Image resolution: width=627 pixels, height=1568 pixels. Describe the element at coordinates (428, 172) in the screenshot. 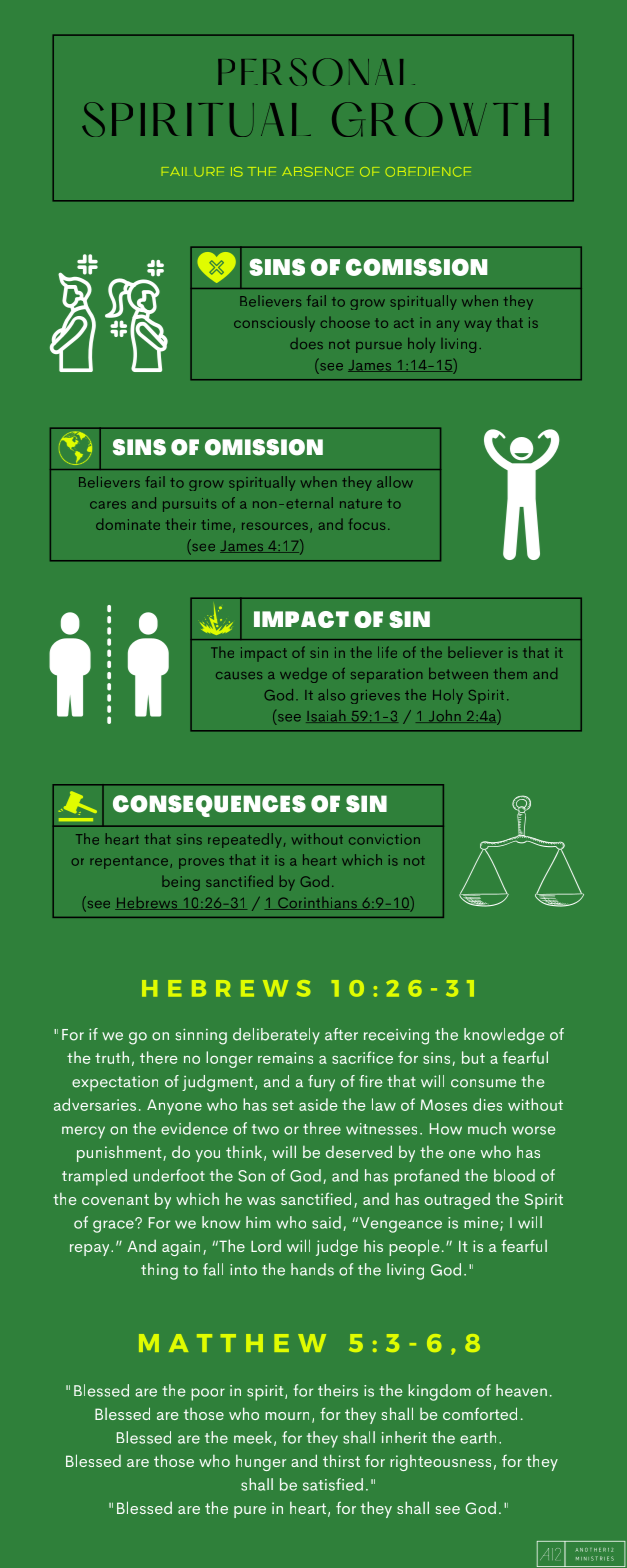

I see `OBEDIENCE` at that location.
